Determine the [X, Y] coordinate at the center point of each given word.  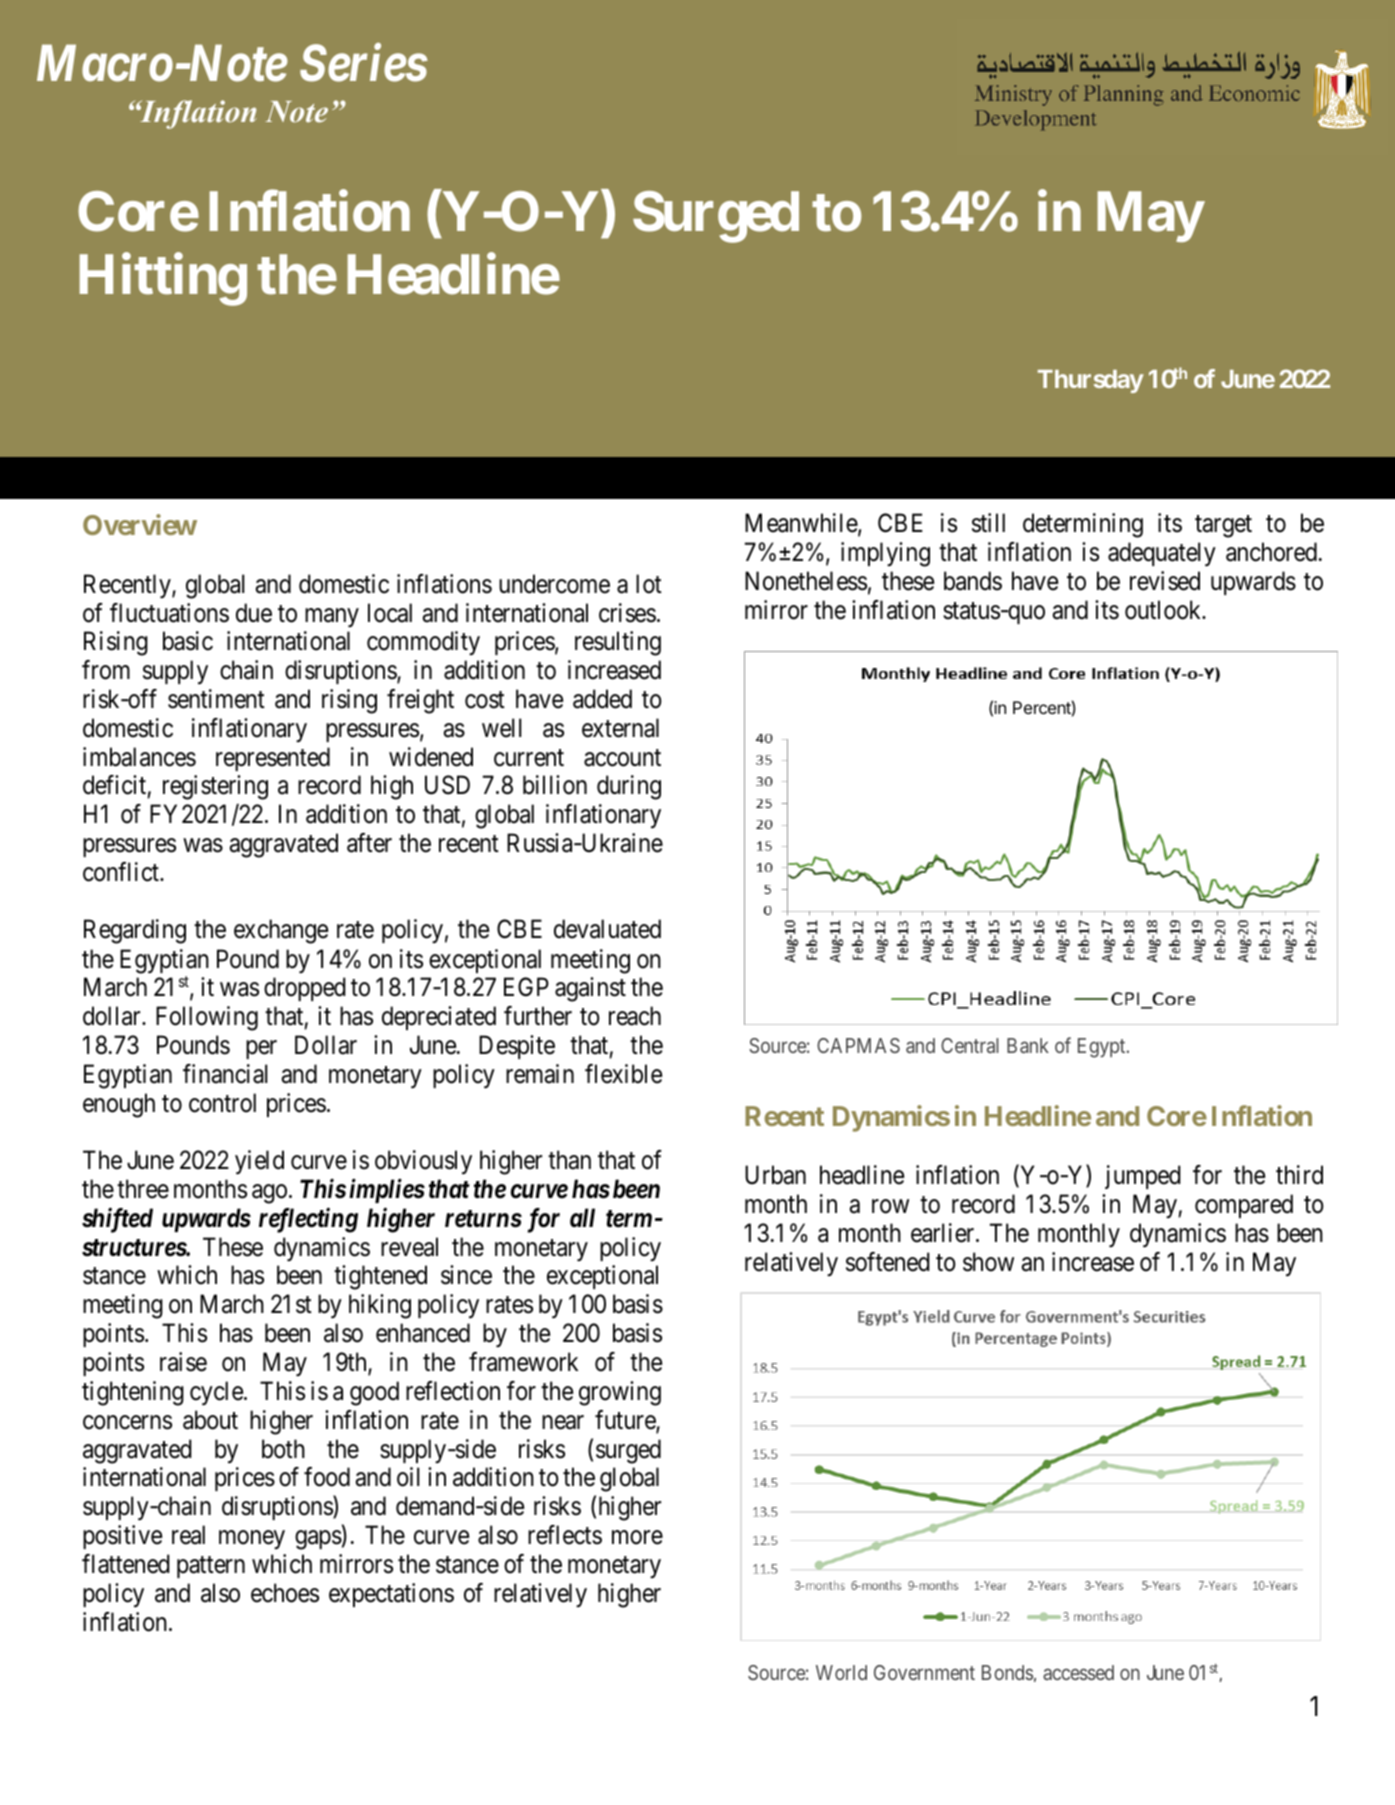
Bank [1028, 1045]
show [988, 1262]
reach [635, 1016]
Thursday [1091, 381]
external [620, 728]
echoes [285, 1593]
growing [620, 1393]
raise [183, 1362]
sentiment [216, 699]
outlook [1164, 610]
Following [207, 1018]
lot [649, 584]
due [254, 613]
